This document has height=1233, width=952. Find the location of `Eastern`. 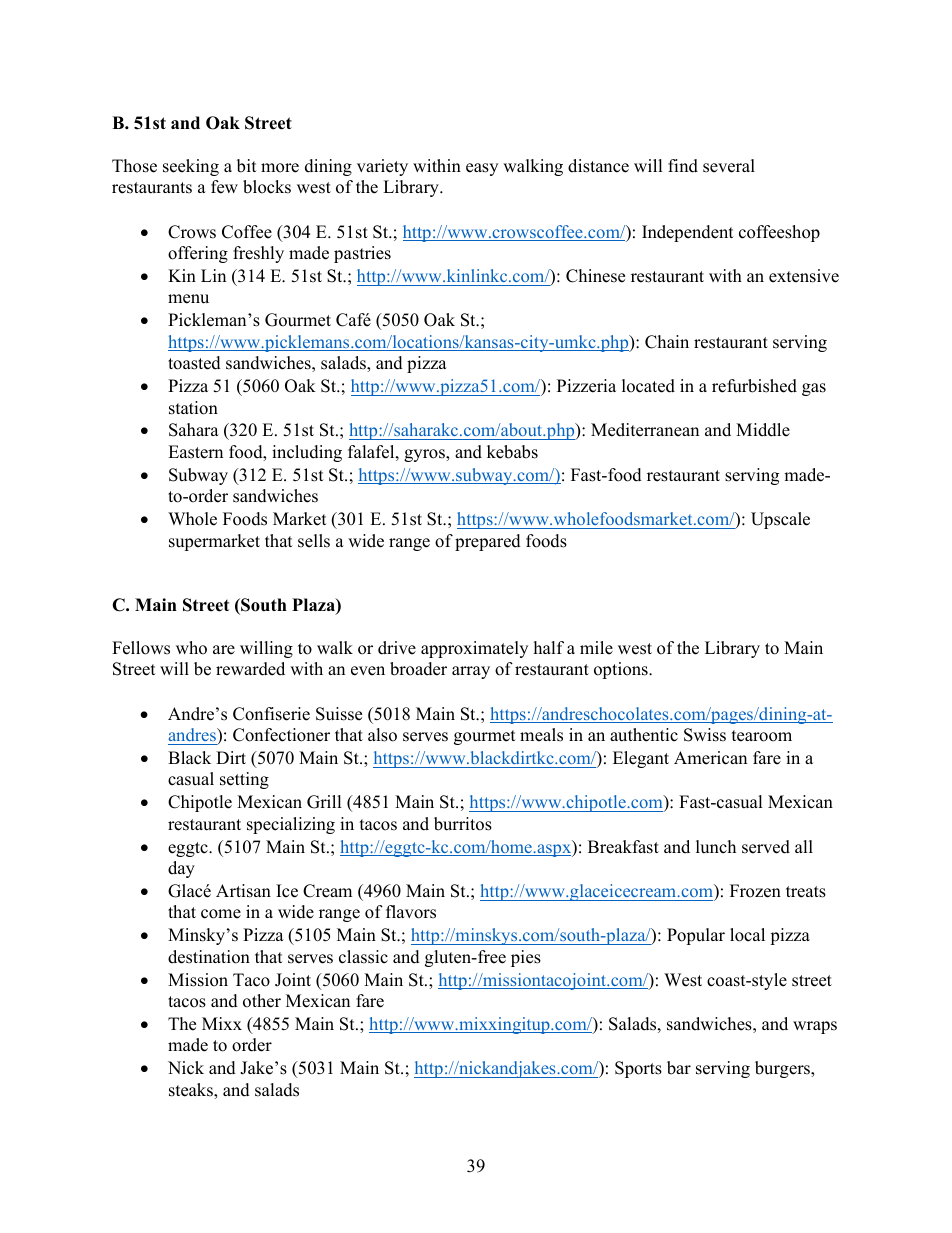

Eastern is located at coordinates (195, 452).
